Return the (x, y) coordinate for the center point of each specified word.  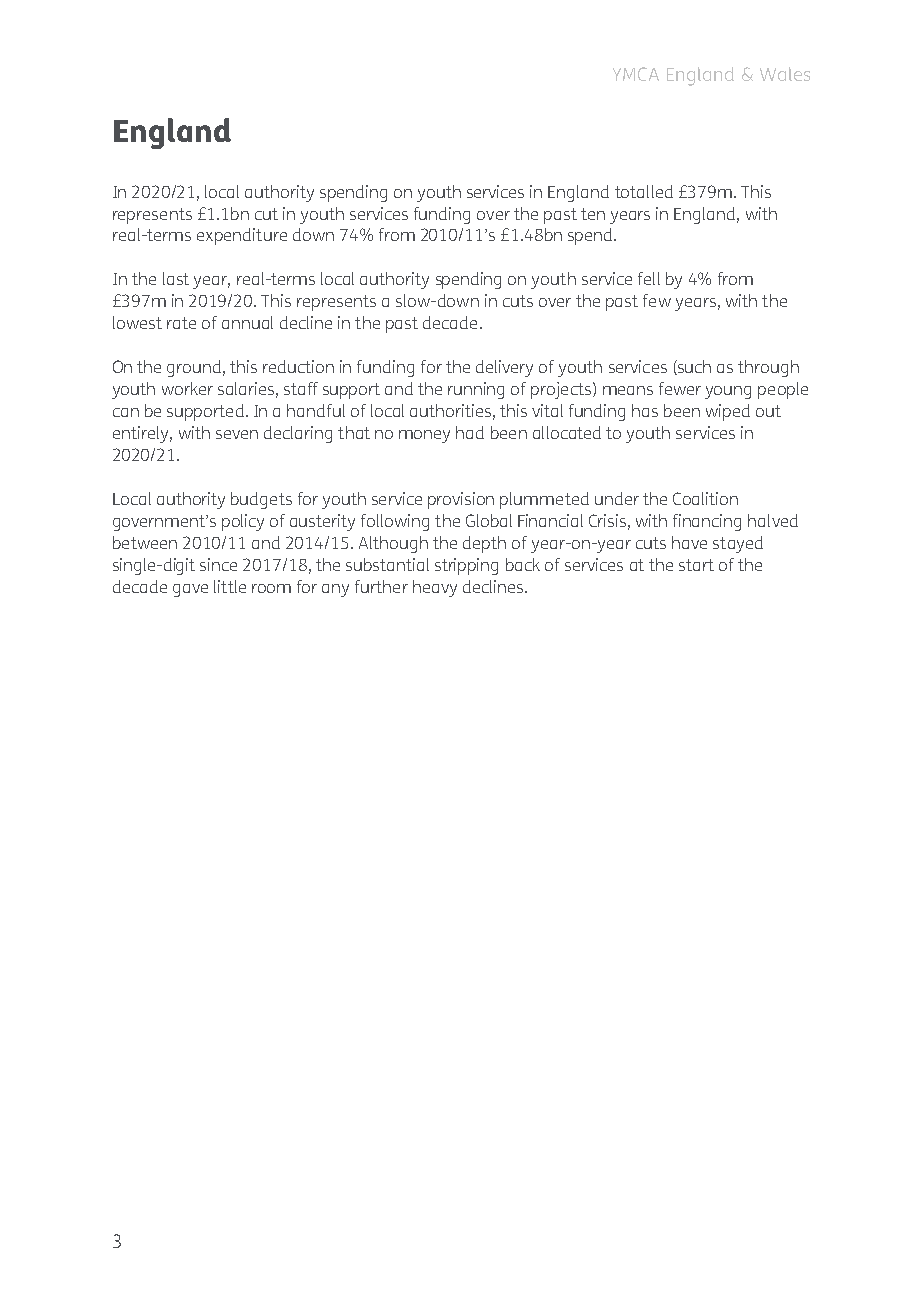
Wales (785, 74)
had (470, 432)
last (176, 278)
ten (593, 214)
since (218, 564)
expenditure (242, 236)
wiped (728, 412)
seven (237, 434)
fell (649, 278)
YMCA (636, 74)
